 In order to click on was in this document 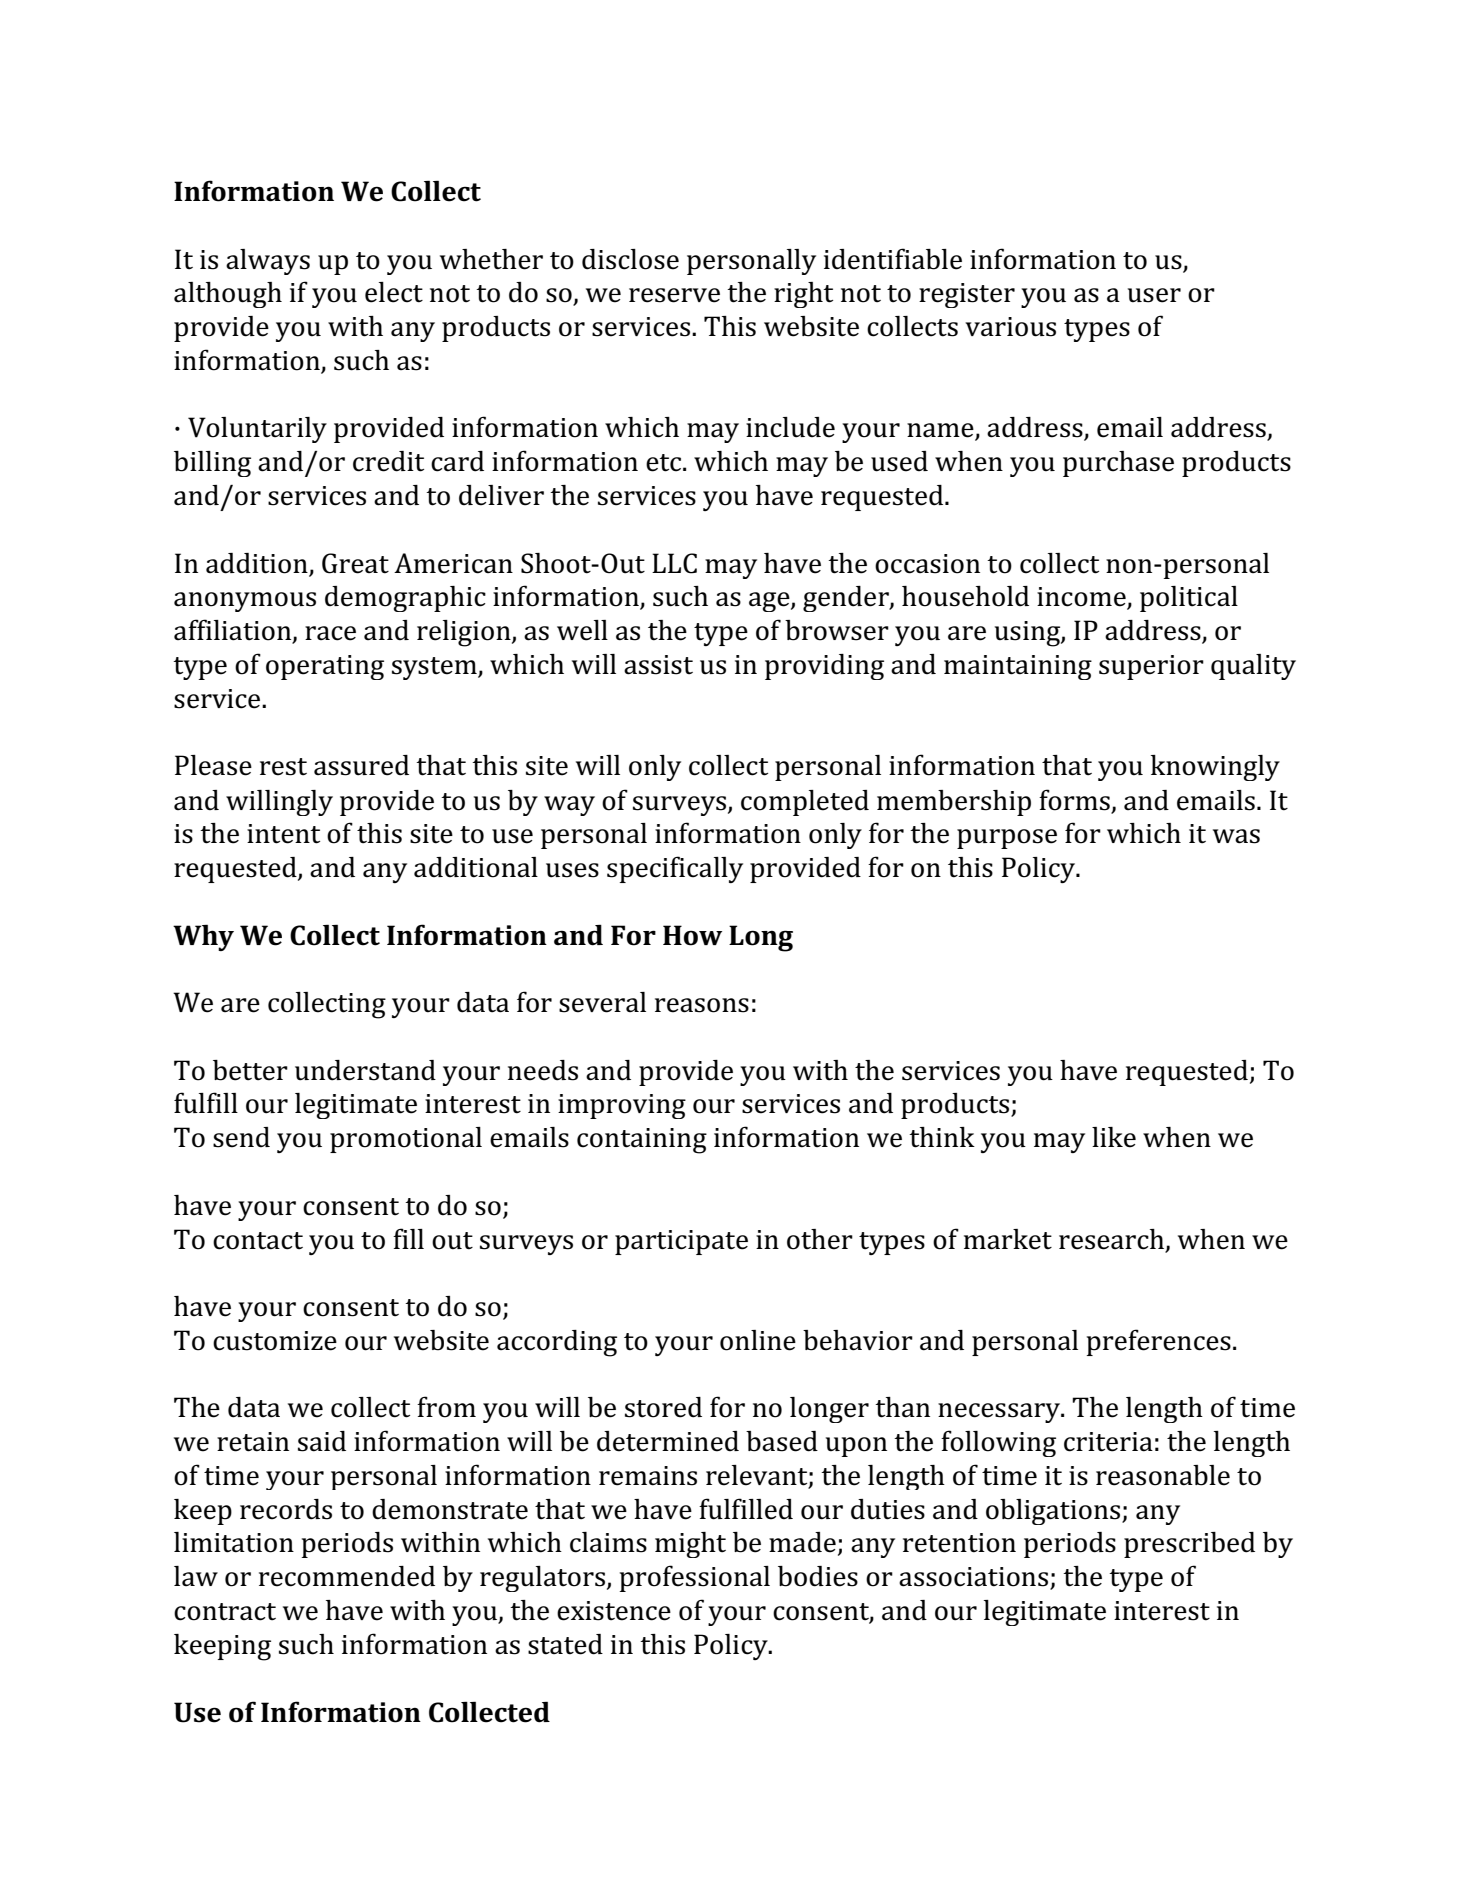, I will do `click(1236, 836)`.
